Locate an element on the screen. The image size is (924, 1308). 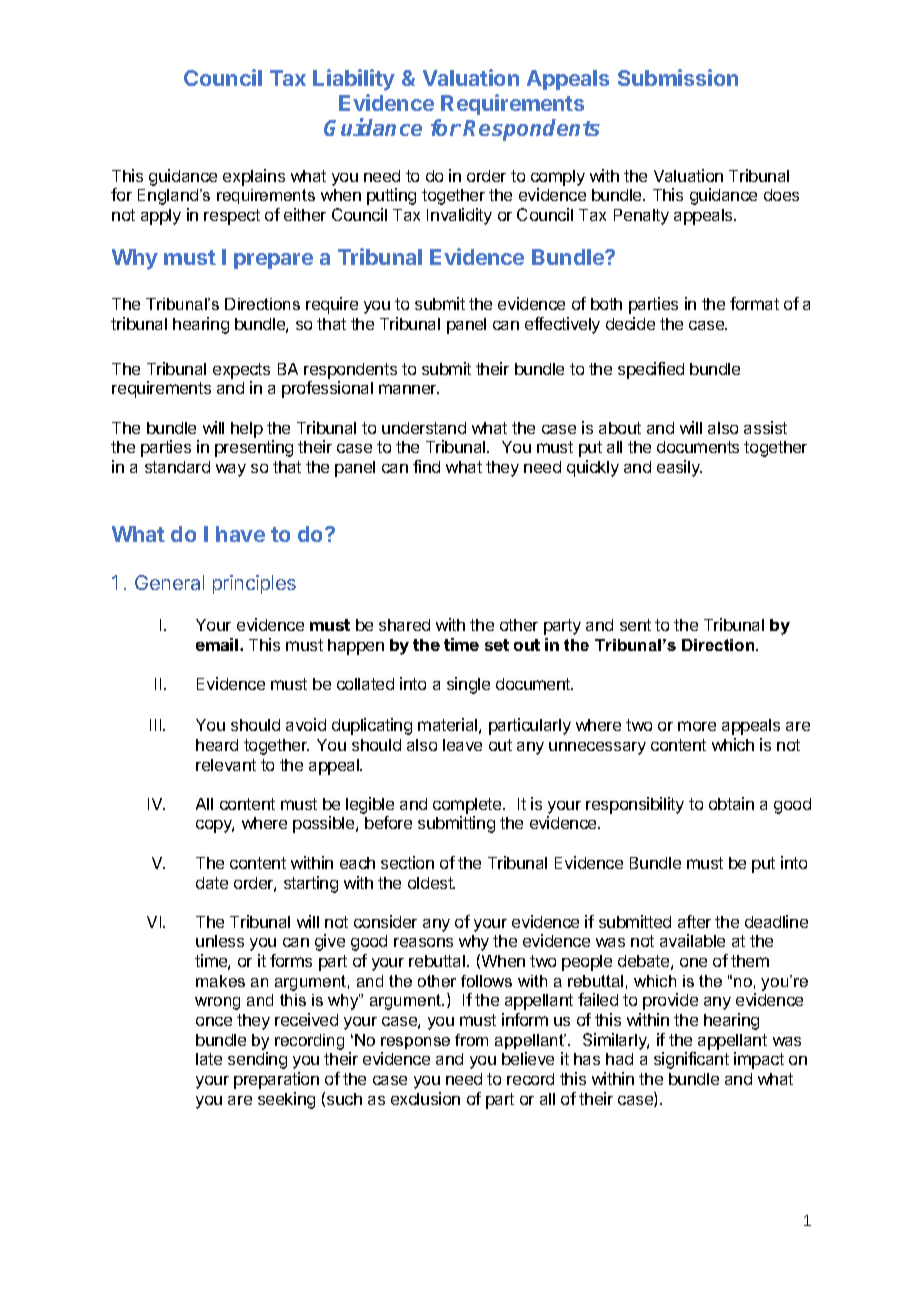
set is located at coordinates (497, 645).
